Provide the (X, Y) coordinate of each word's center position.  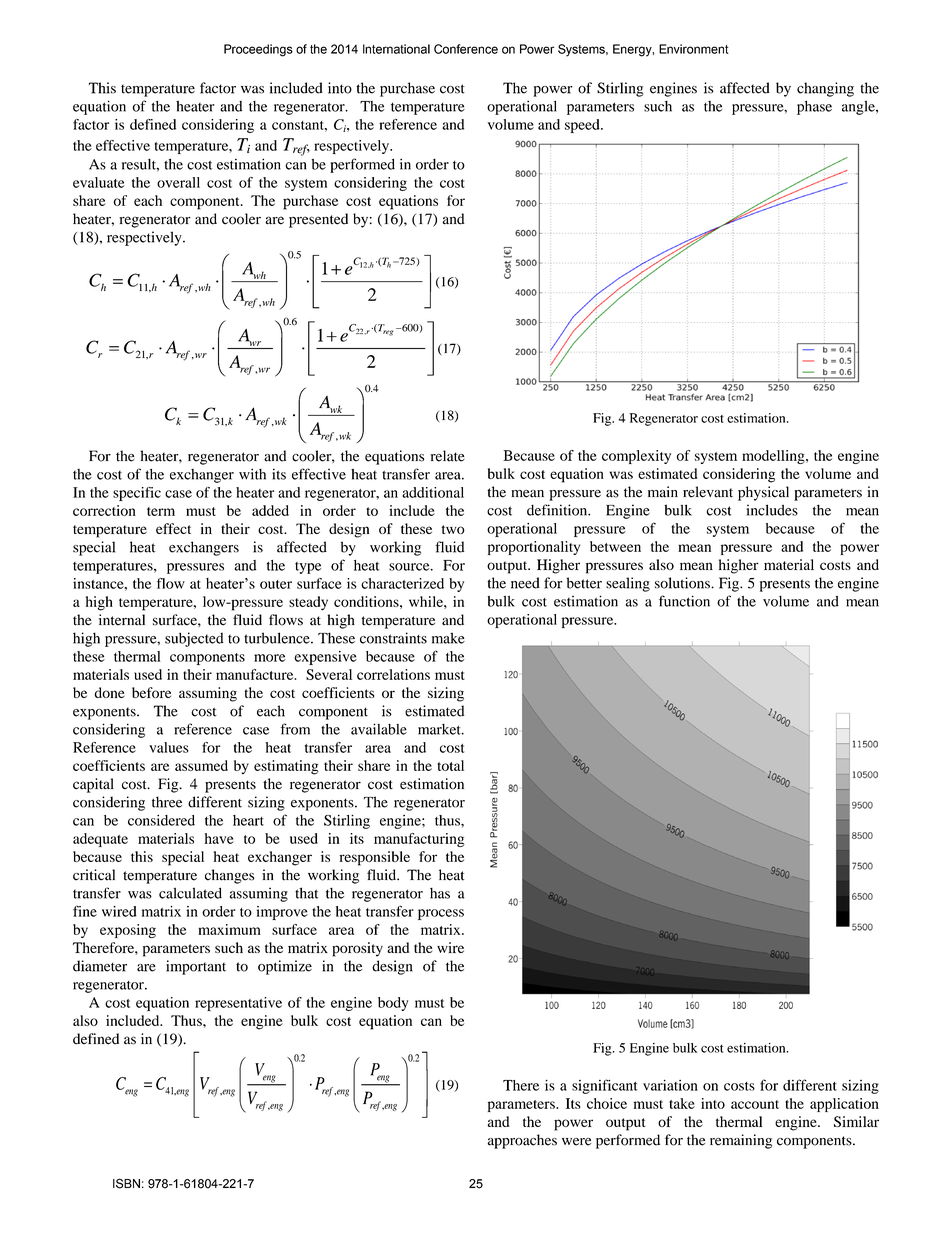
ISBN (126, 1183)
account (755, 1104)
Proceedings (258, 50)
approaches (522, 1141)
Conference (466, 49)
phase (814, 107)
